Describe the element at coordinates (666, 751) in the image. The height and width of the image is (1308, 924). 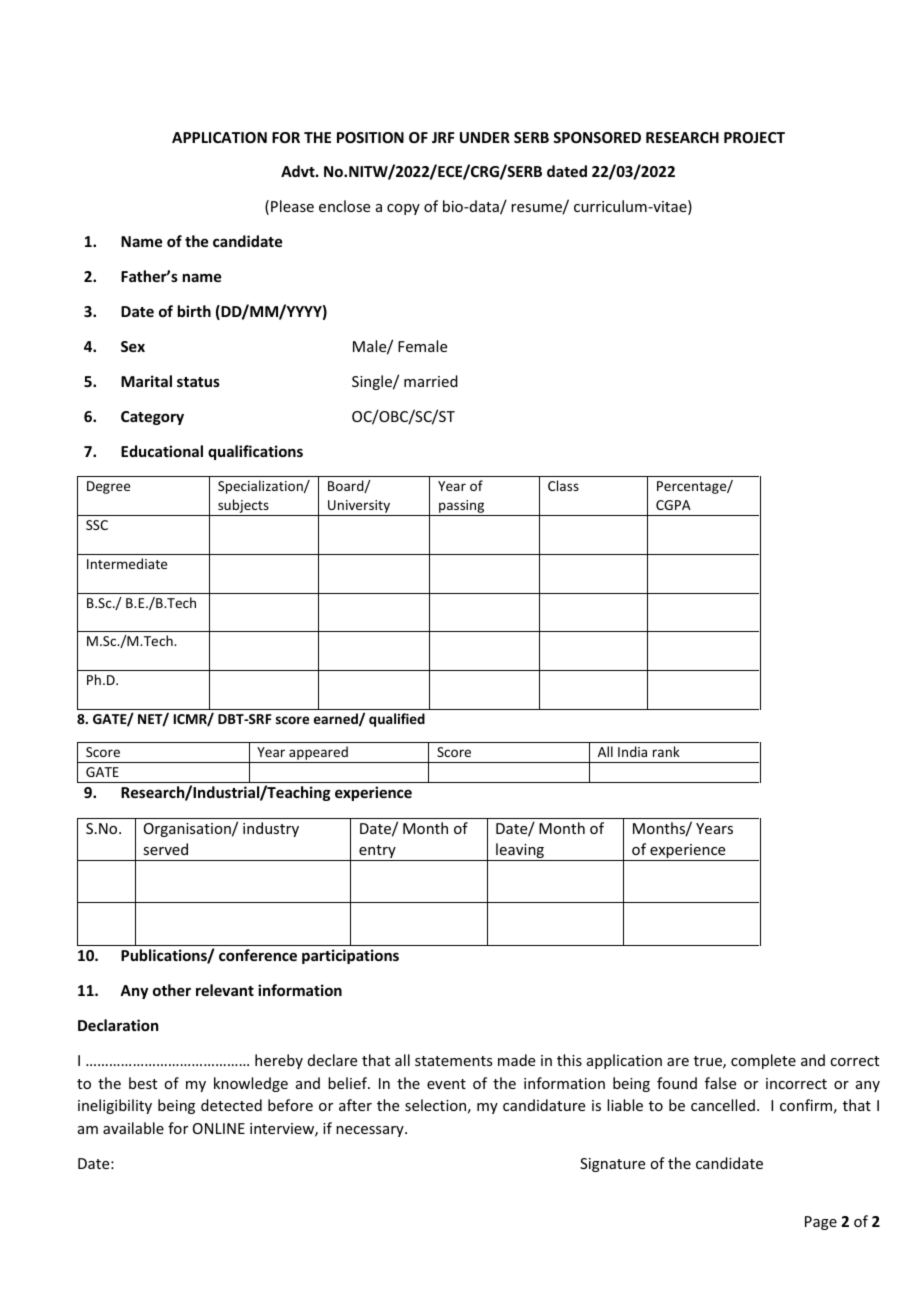
I see `rank` at that location.
